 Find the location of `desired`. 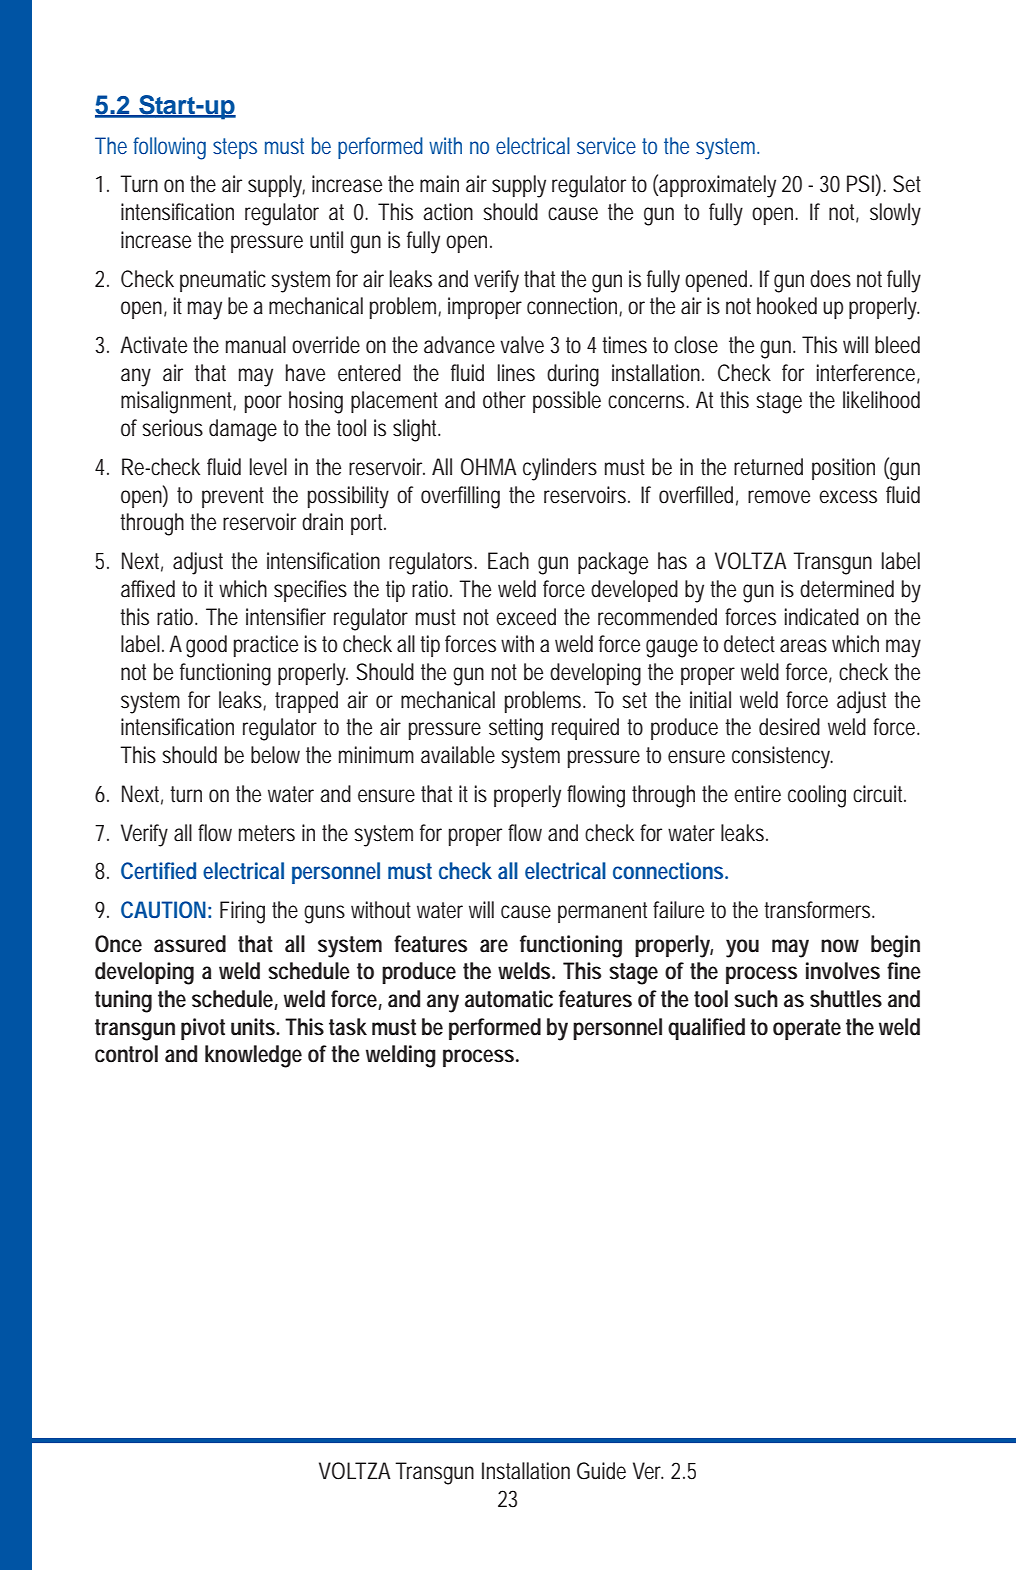

desired is located at coordinates (789, 727).
